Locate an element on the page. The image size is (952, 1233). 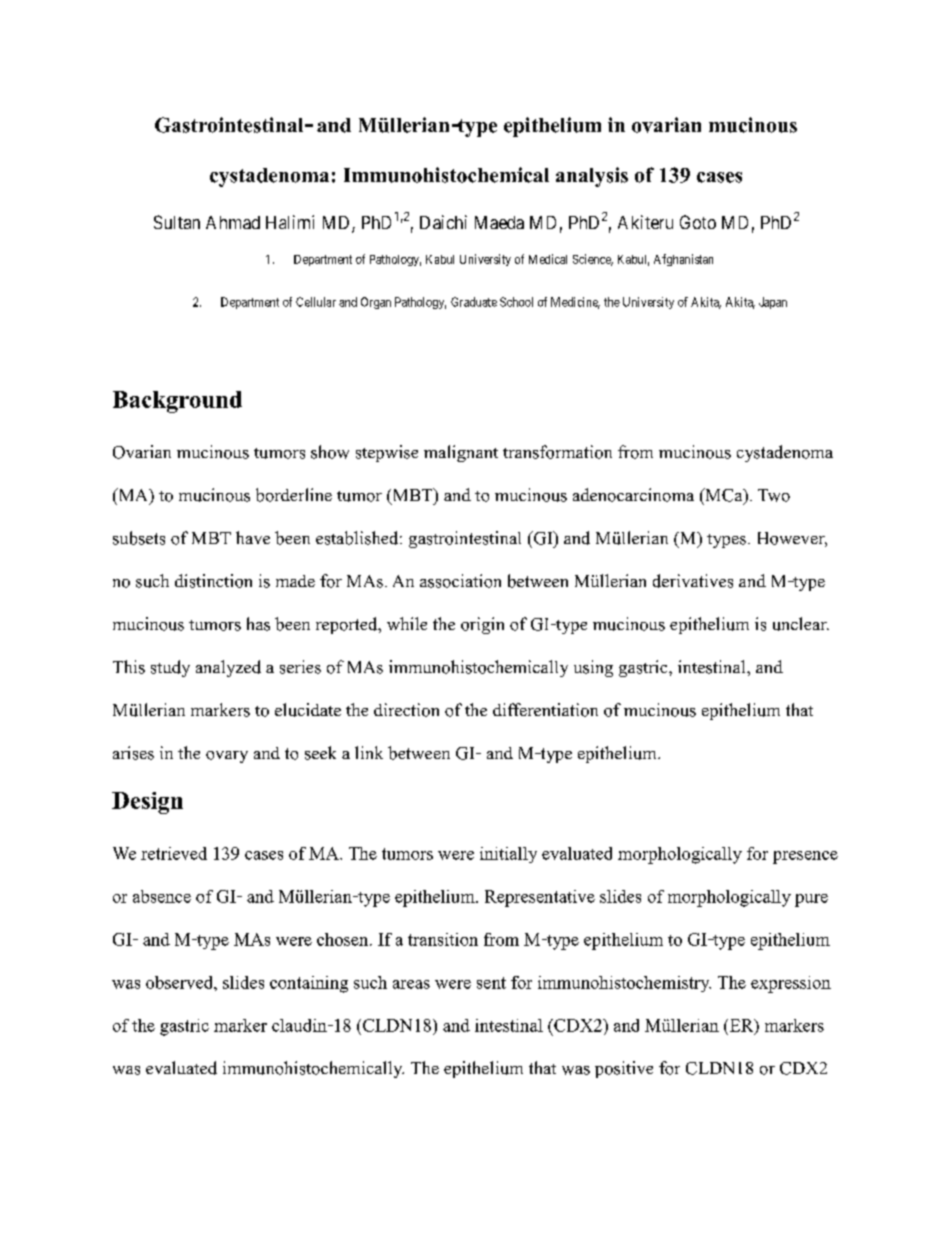
malignant is located at coordinates (461, 453).
